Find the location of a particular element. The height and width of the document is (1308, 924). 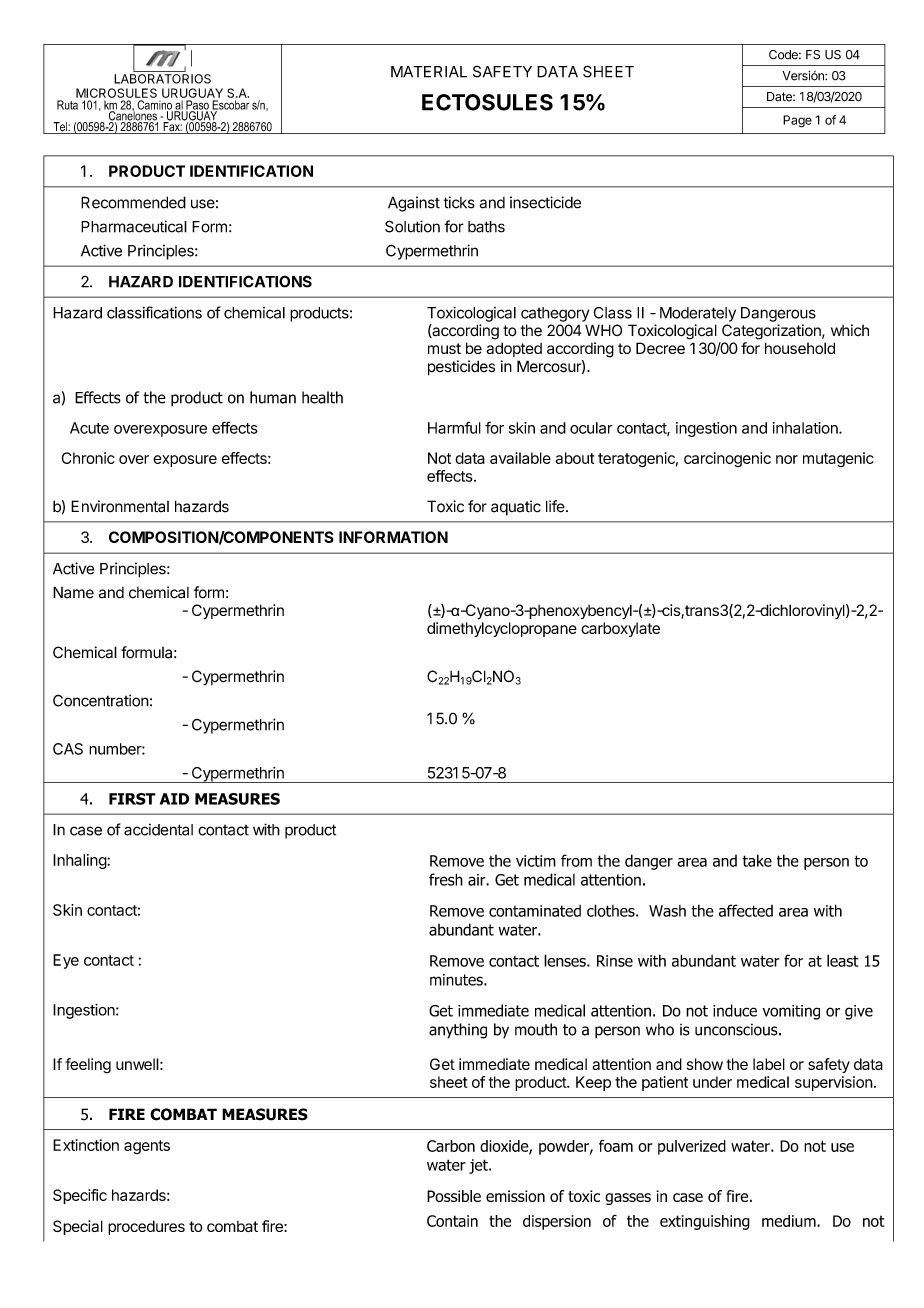

take is located at coordinates (757, 860).
